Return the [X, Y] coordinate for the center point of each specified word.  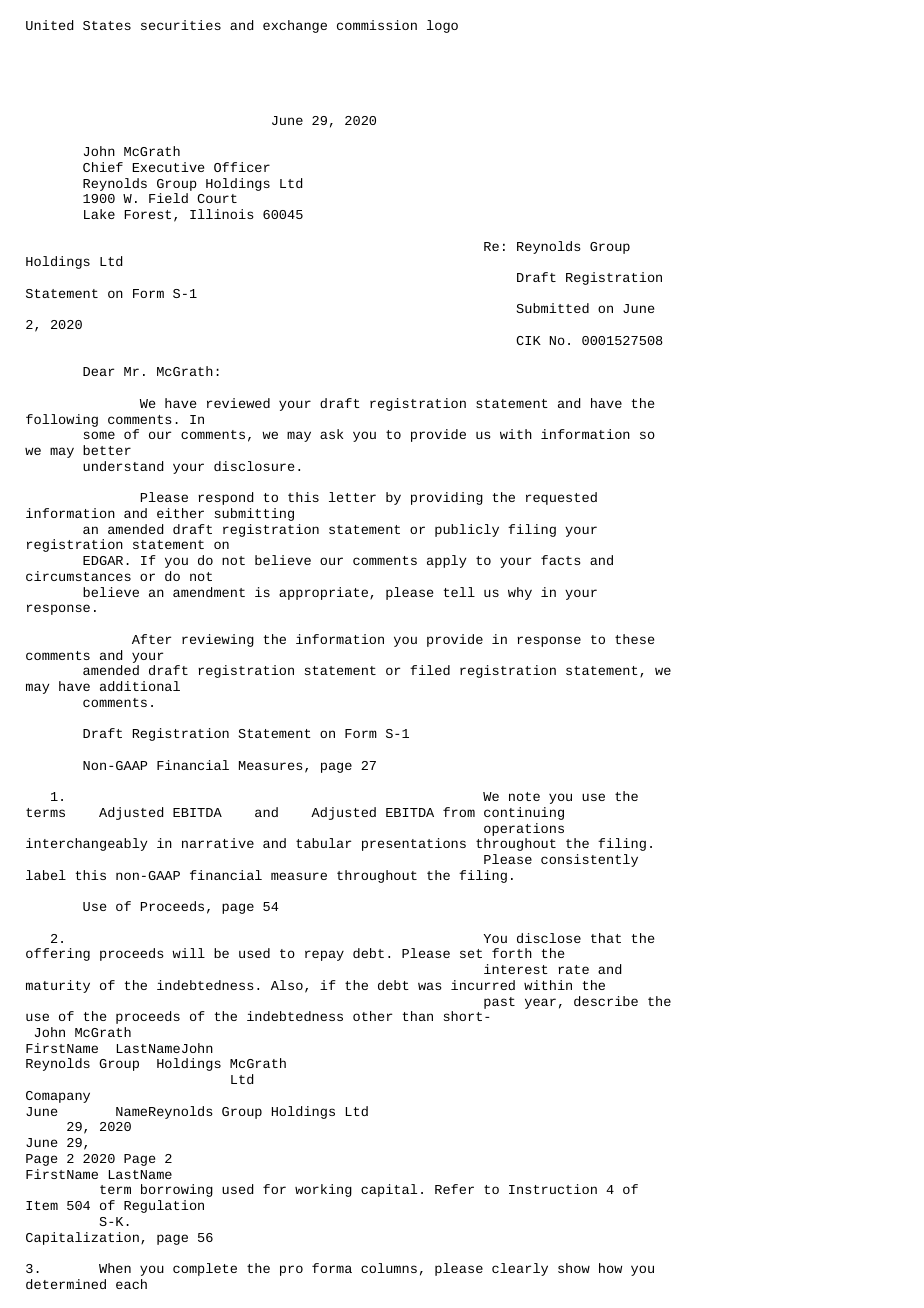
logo [442, 26]
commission [377, 25]
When [115, 1268]
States [107, 25]
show [574, 1268]
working [323, 1190]
